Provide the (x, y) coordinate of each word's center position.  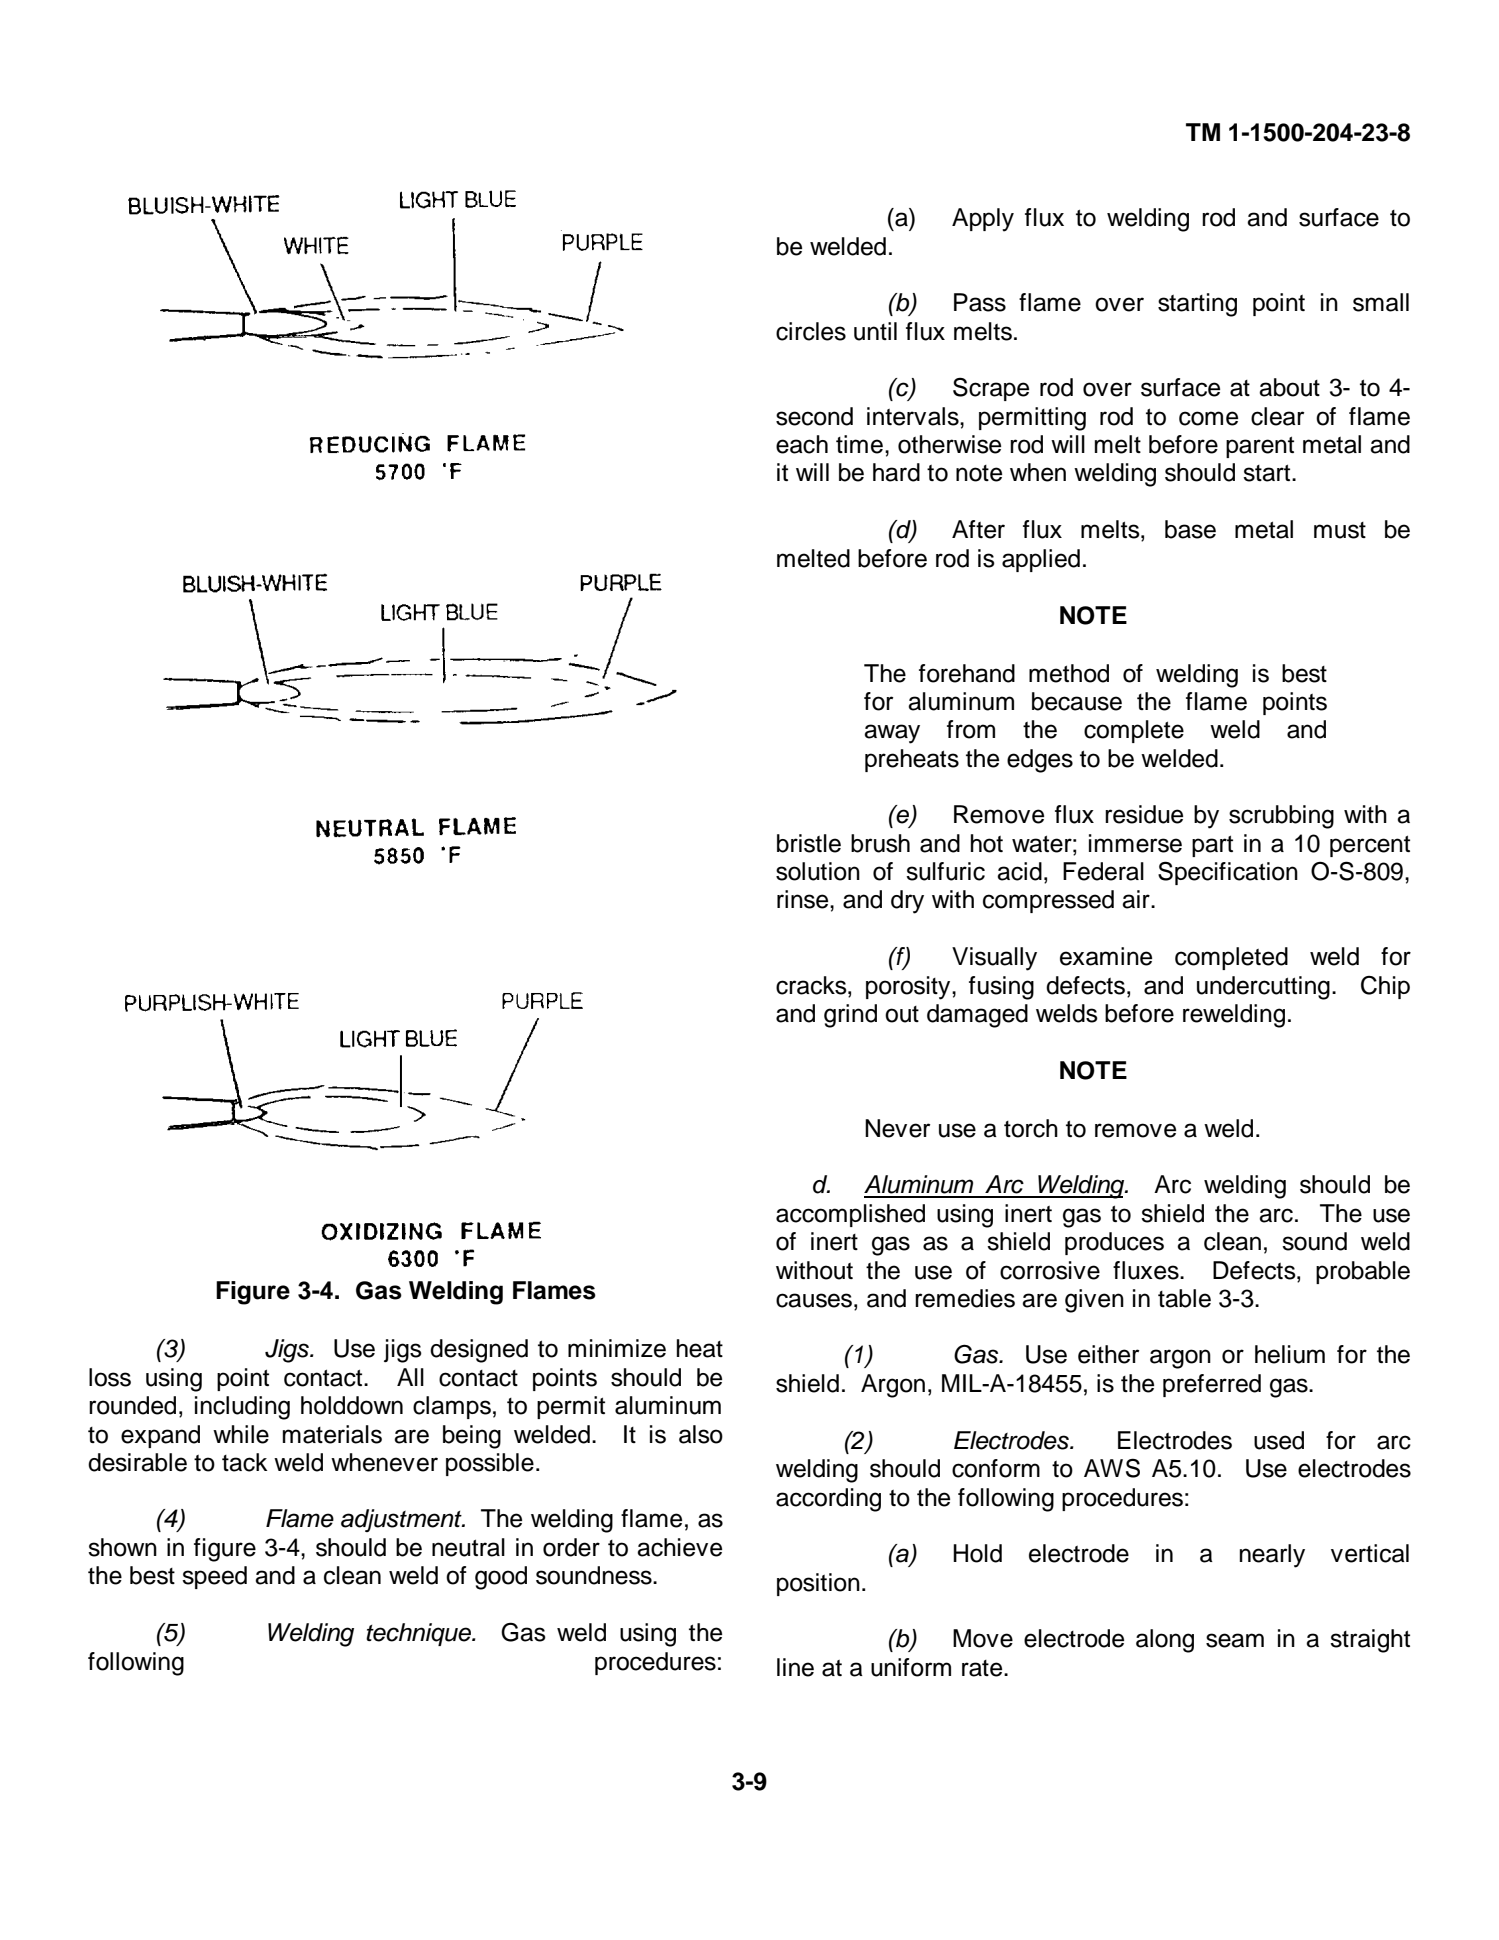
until (875, 331)
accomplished (850, 1215)
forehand (967, 673)
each (802, 444)
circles (811, 331)
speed (214, 1577)
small (1381, 302)
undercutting (1263, 988)
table (1184, 1298)
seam (1235, 1640)
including (242, 1408)
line (795, 1667)
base (1190, 529)
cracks (812, 985)
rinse (804, 899)
